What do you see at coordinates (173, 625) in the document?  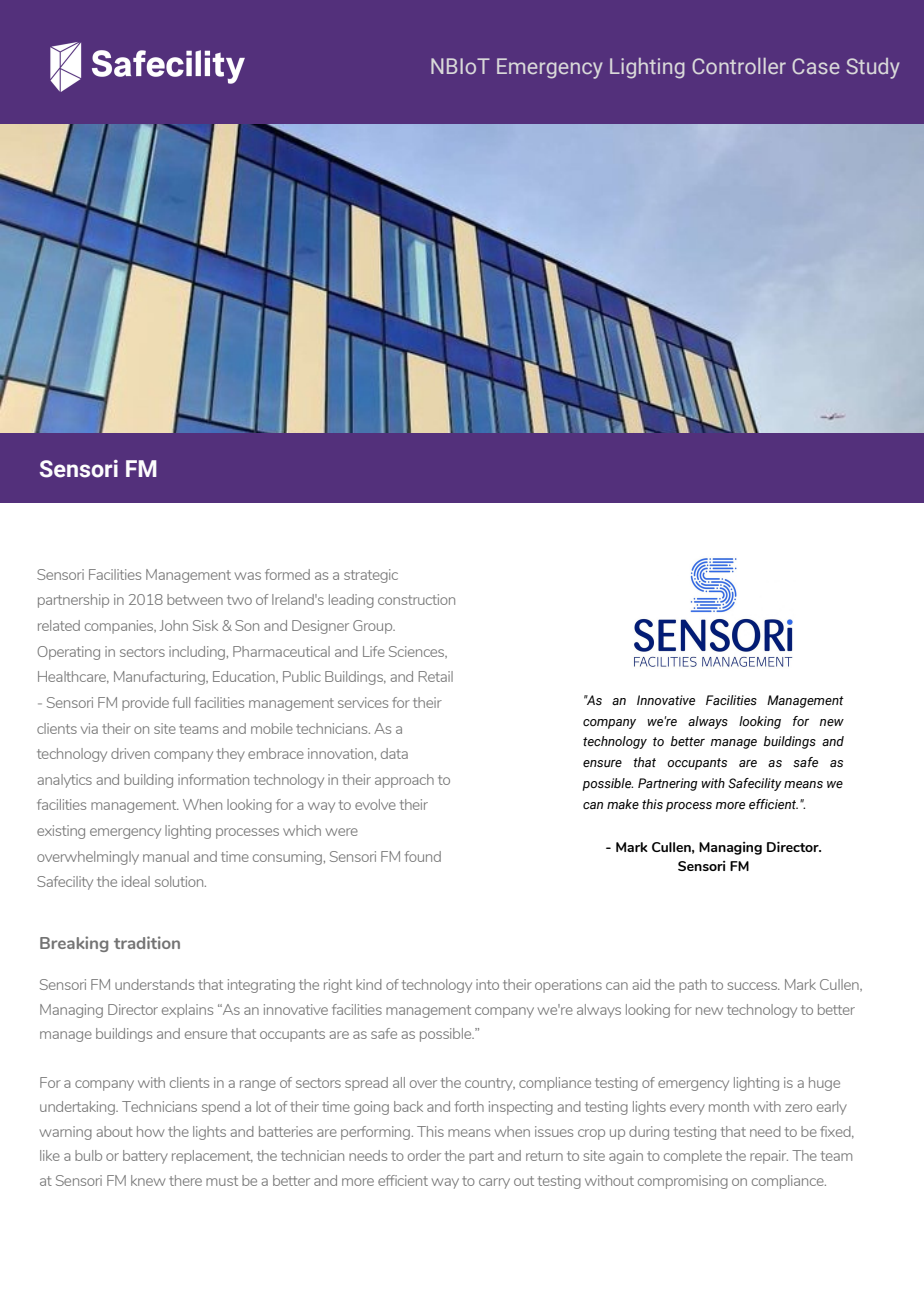 I see `John` at bounding box center [173, 625].
